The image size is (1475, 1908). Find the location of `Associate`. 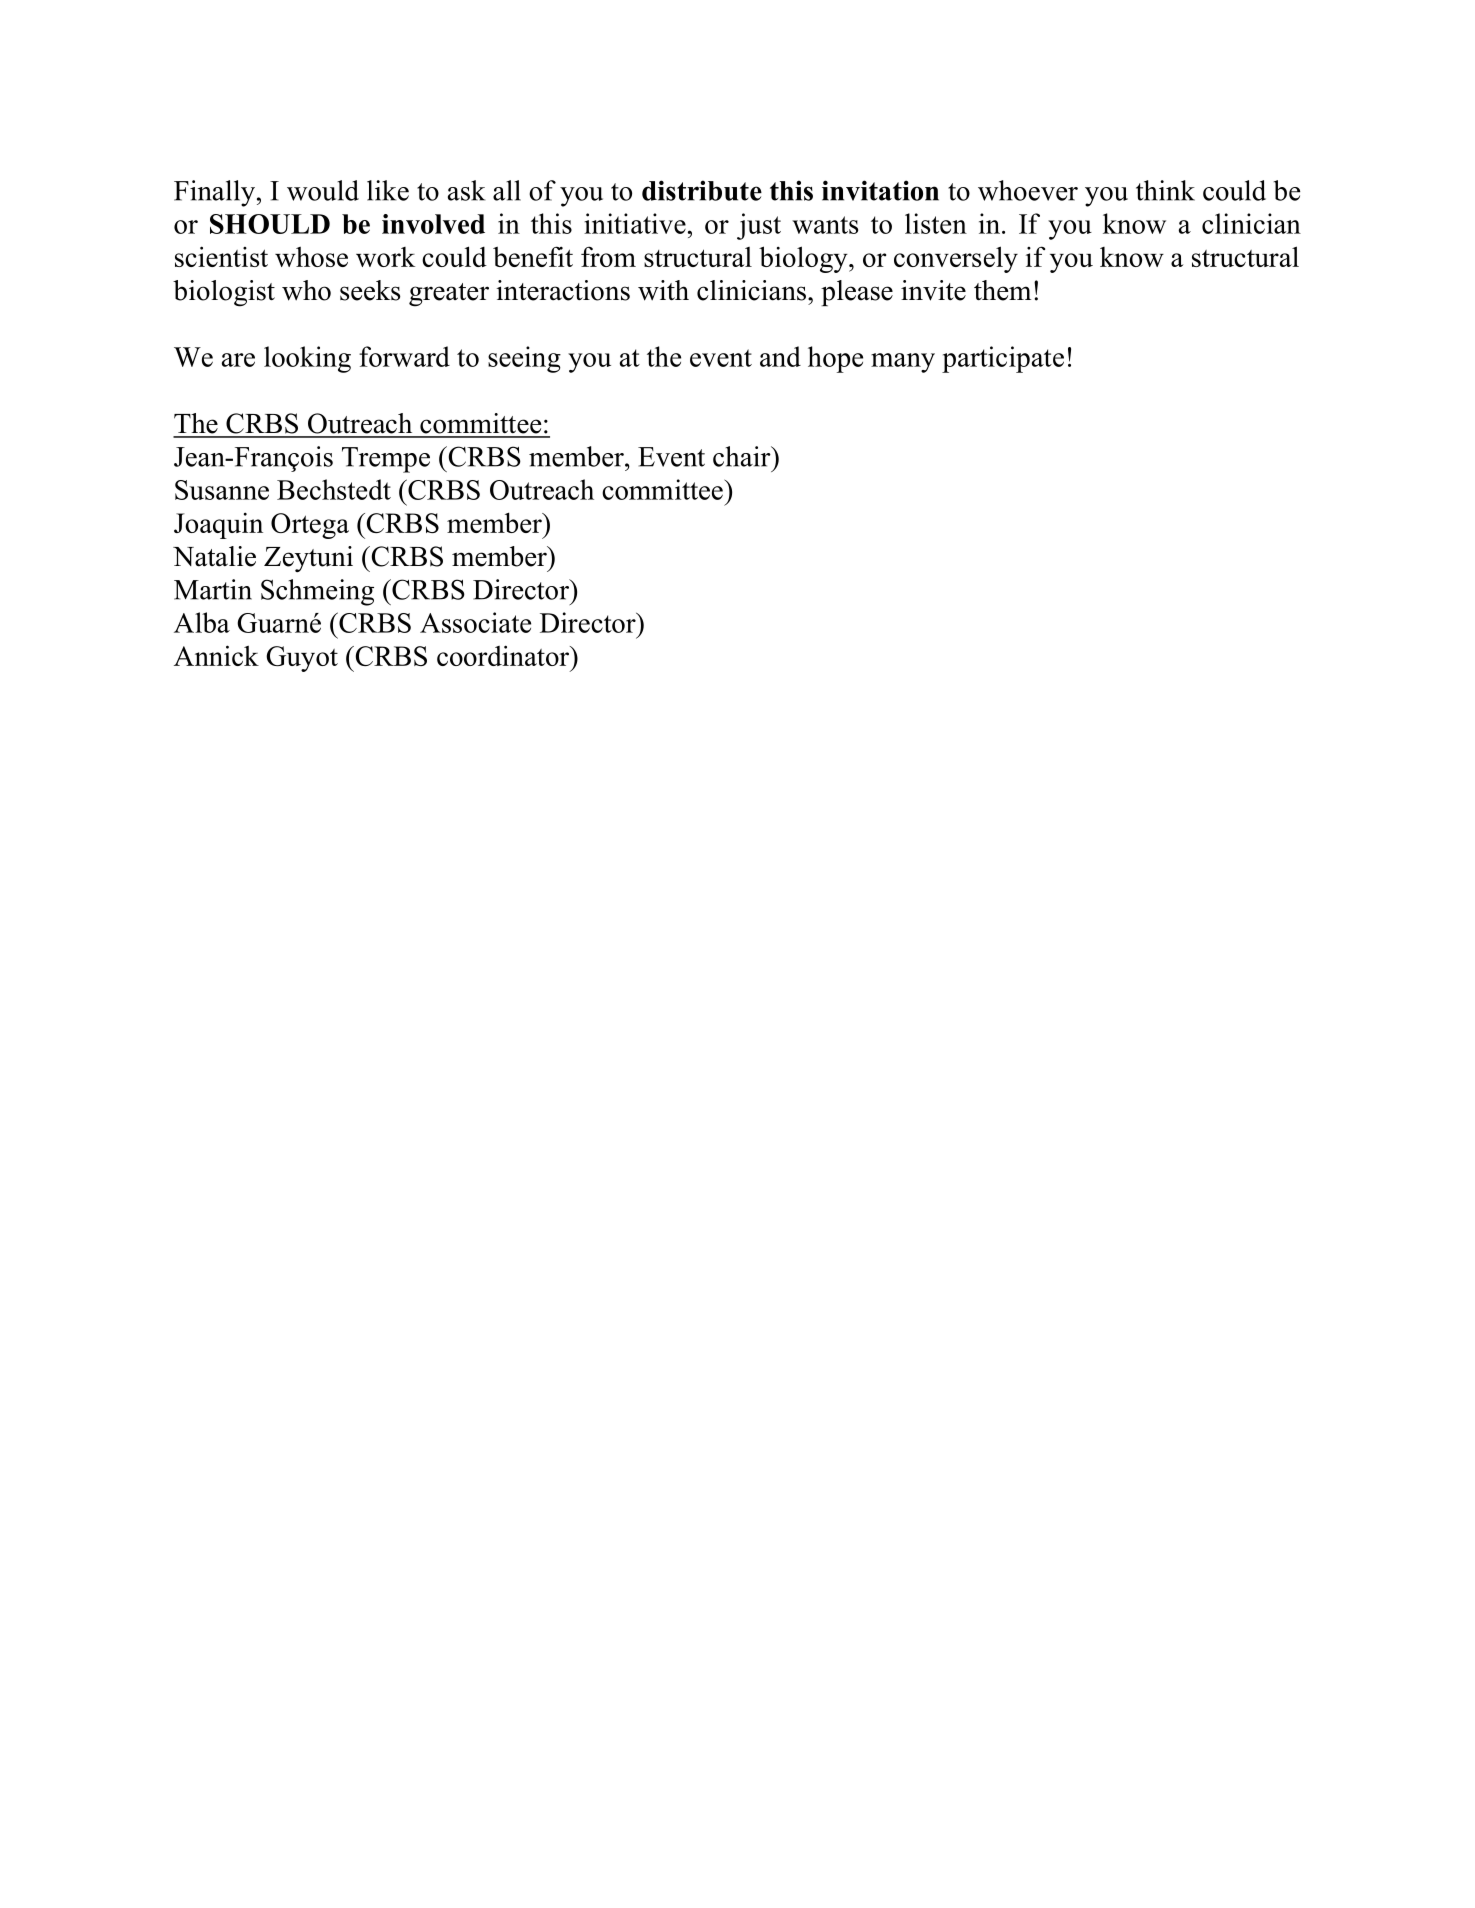

Associate is located at coordinates (475, 622).
